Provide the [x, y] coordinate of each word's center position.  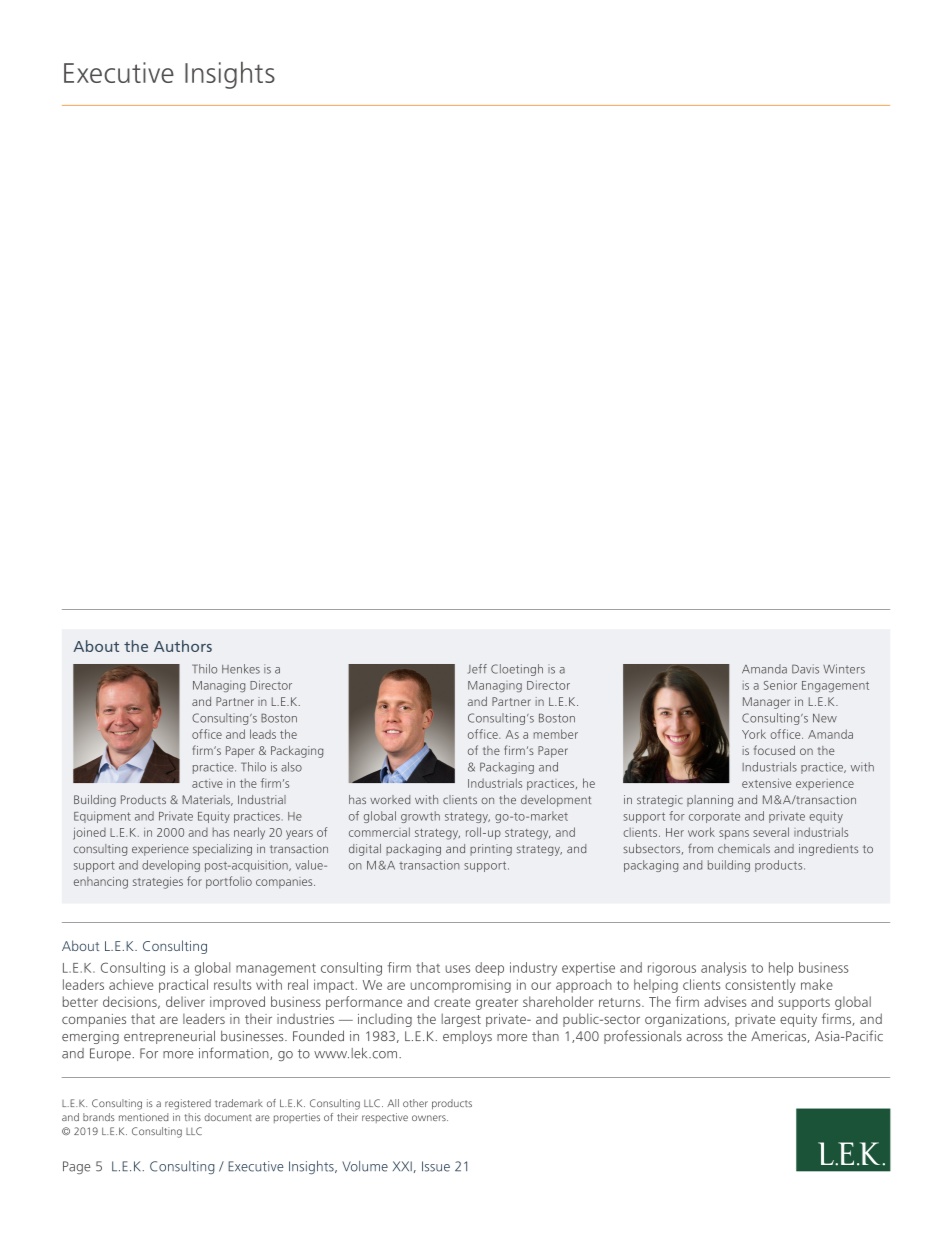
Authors [183, 646]
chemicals [744, 848]
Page [76, 1167]
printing [491, 850]
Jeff [477, 669]
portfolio [229, 882]
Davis [805, 669]
